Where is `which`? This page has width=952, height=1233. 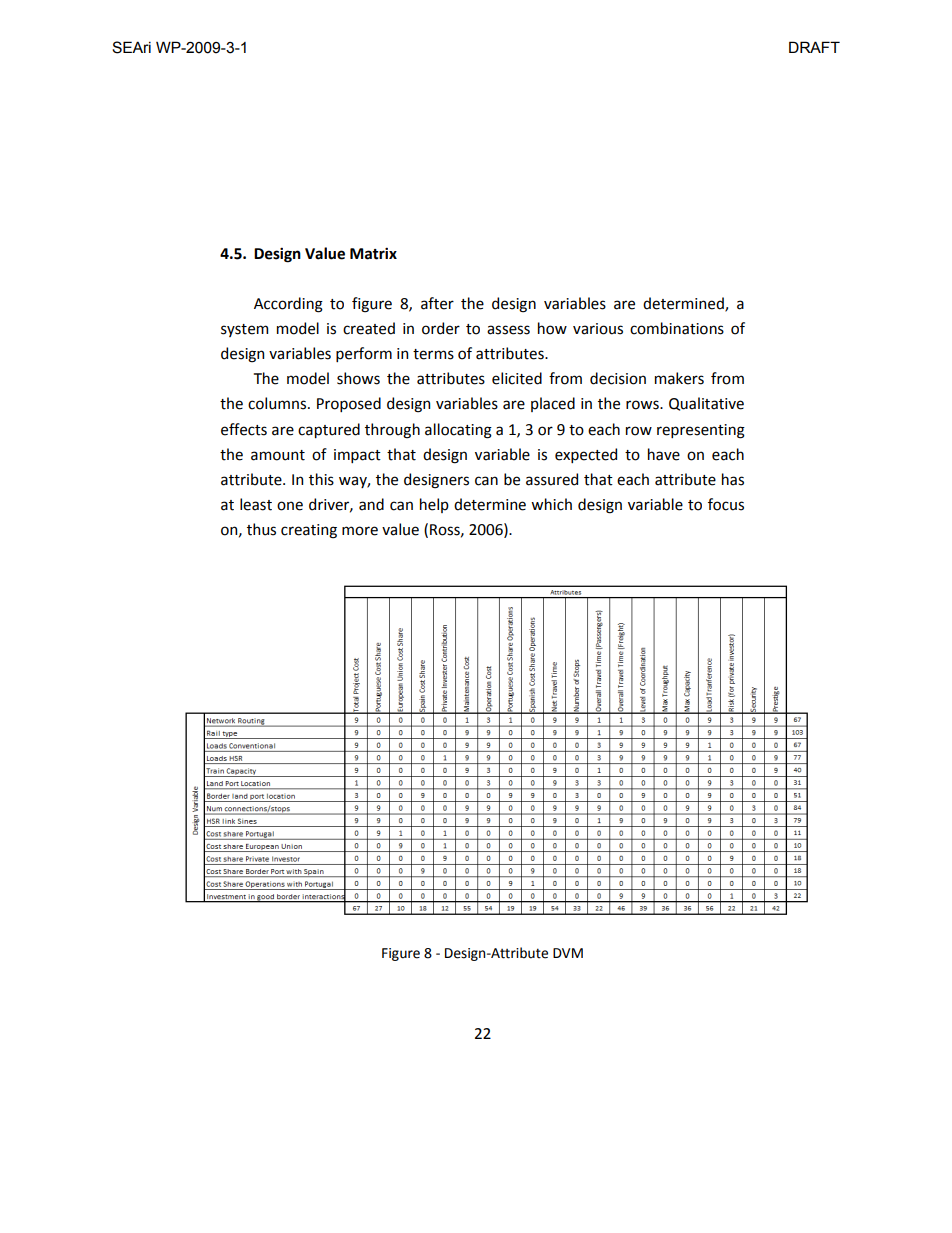 which is located at coordinates (551, 504).
